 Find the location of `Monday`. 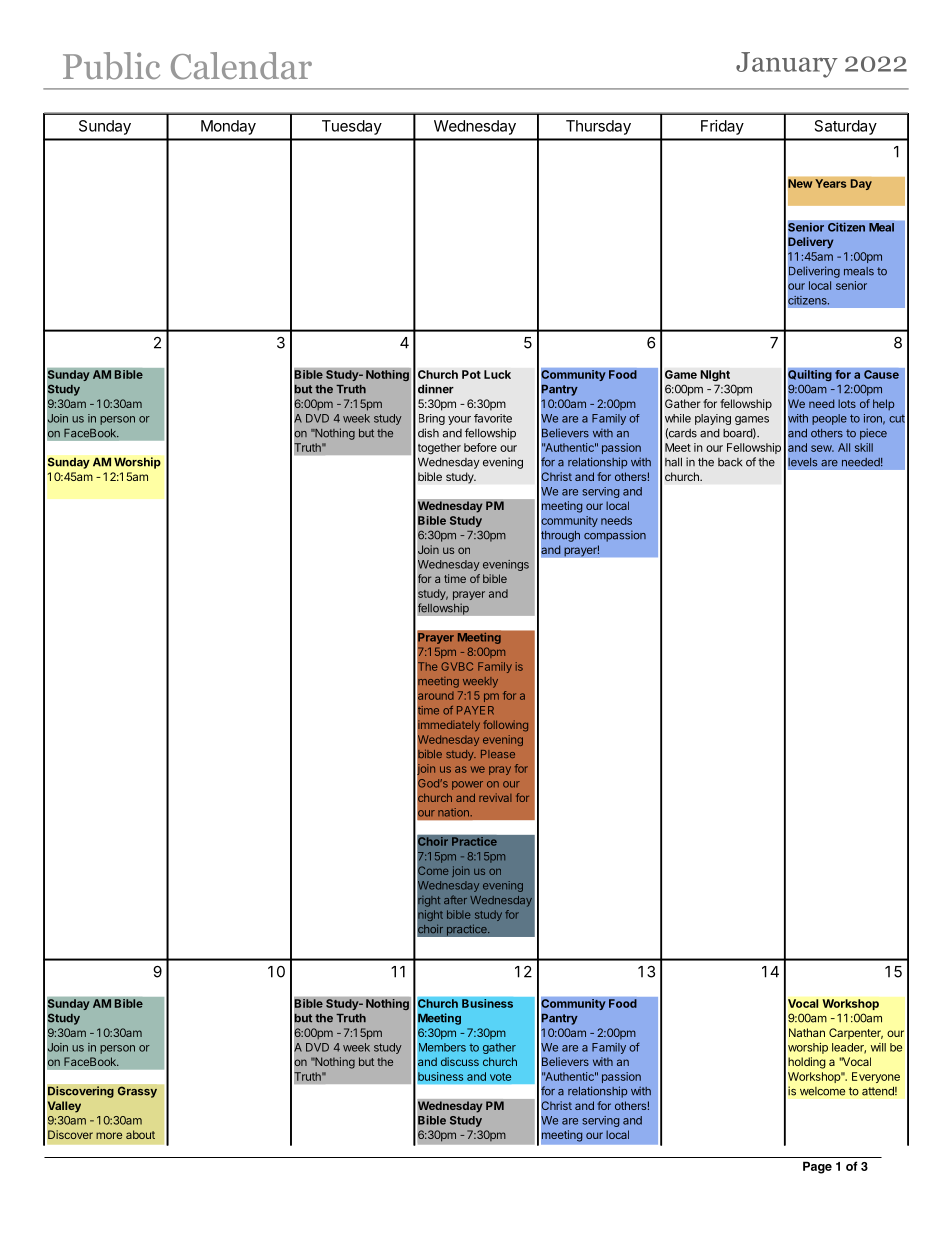

Monday is located at coordinates (228, 127).
